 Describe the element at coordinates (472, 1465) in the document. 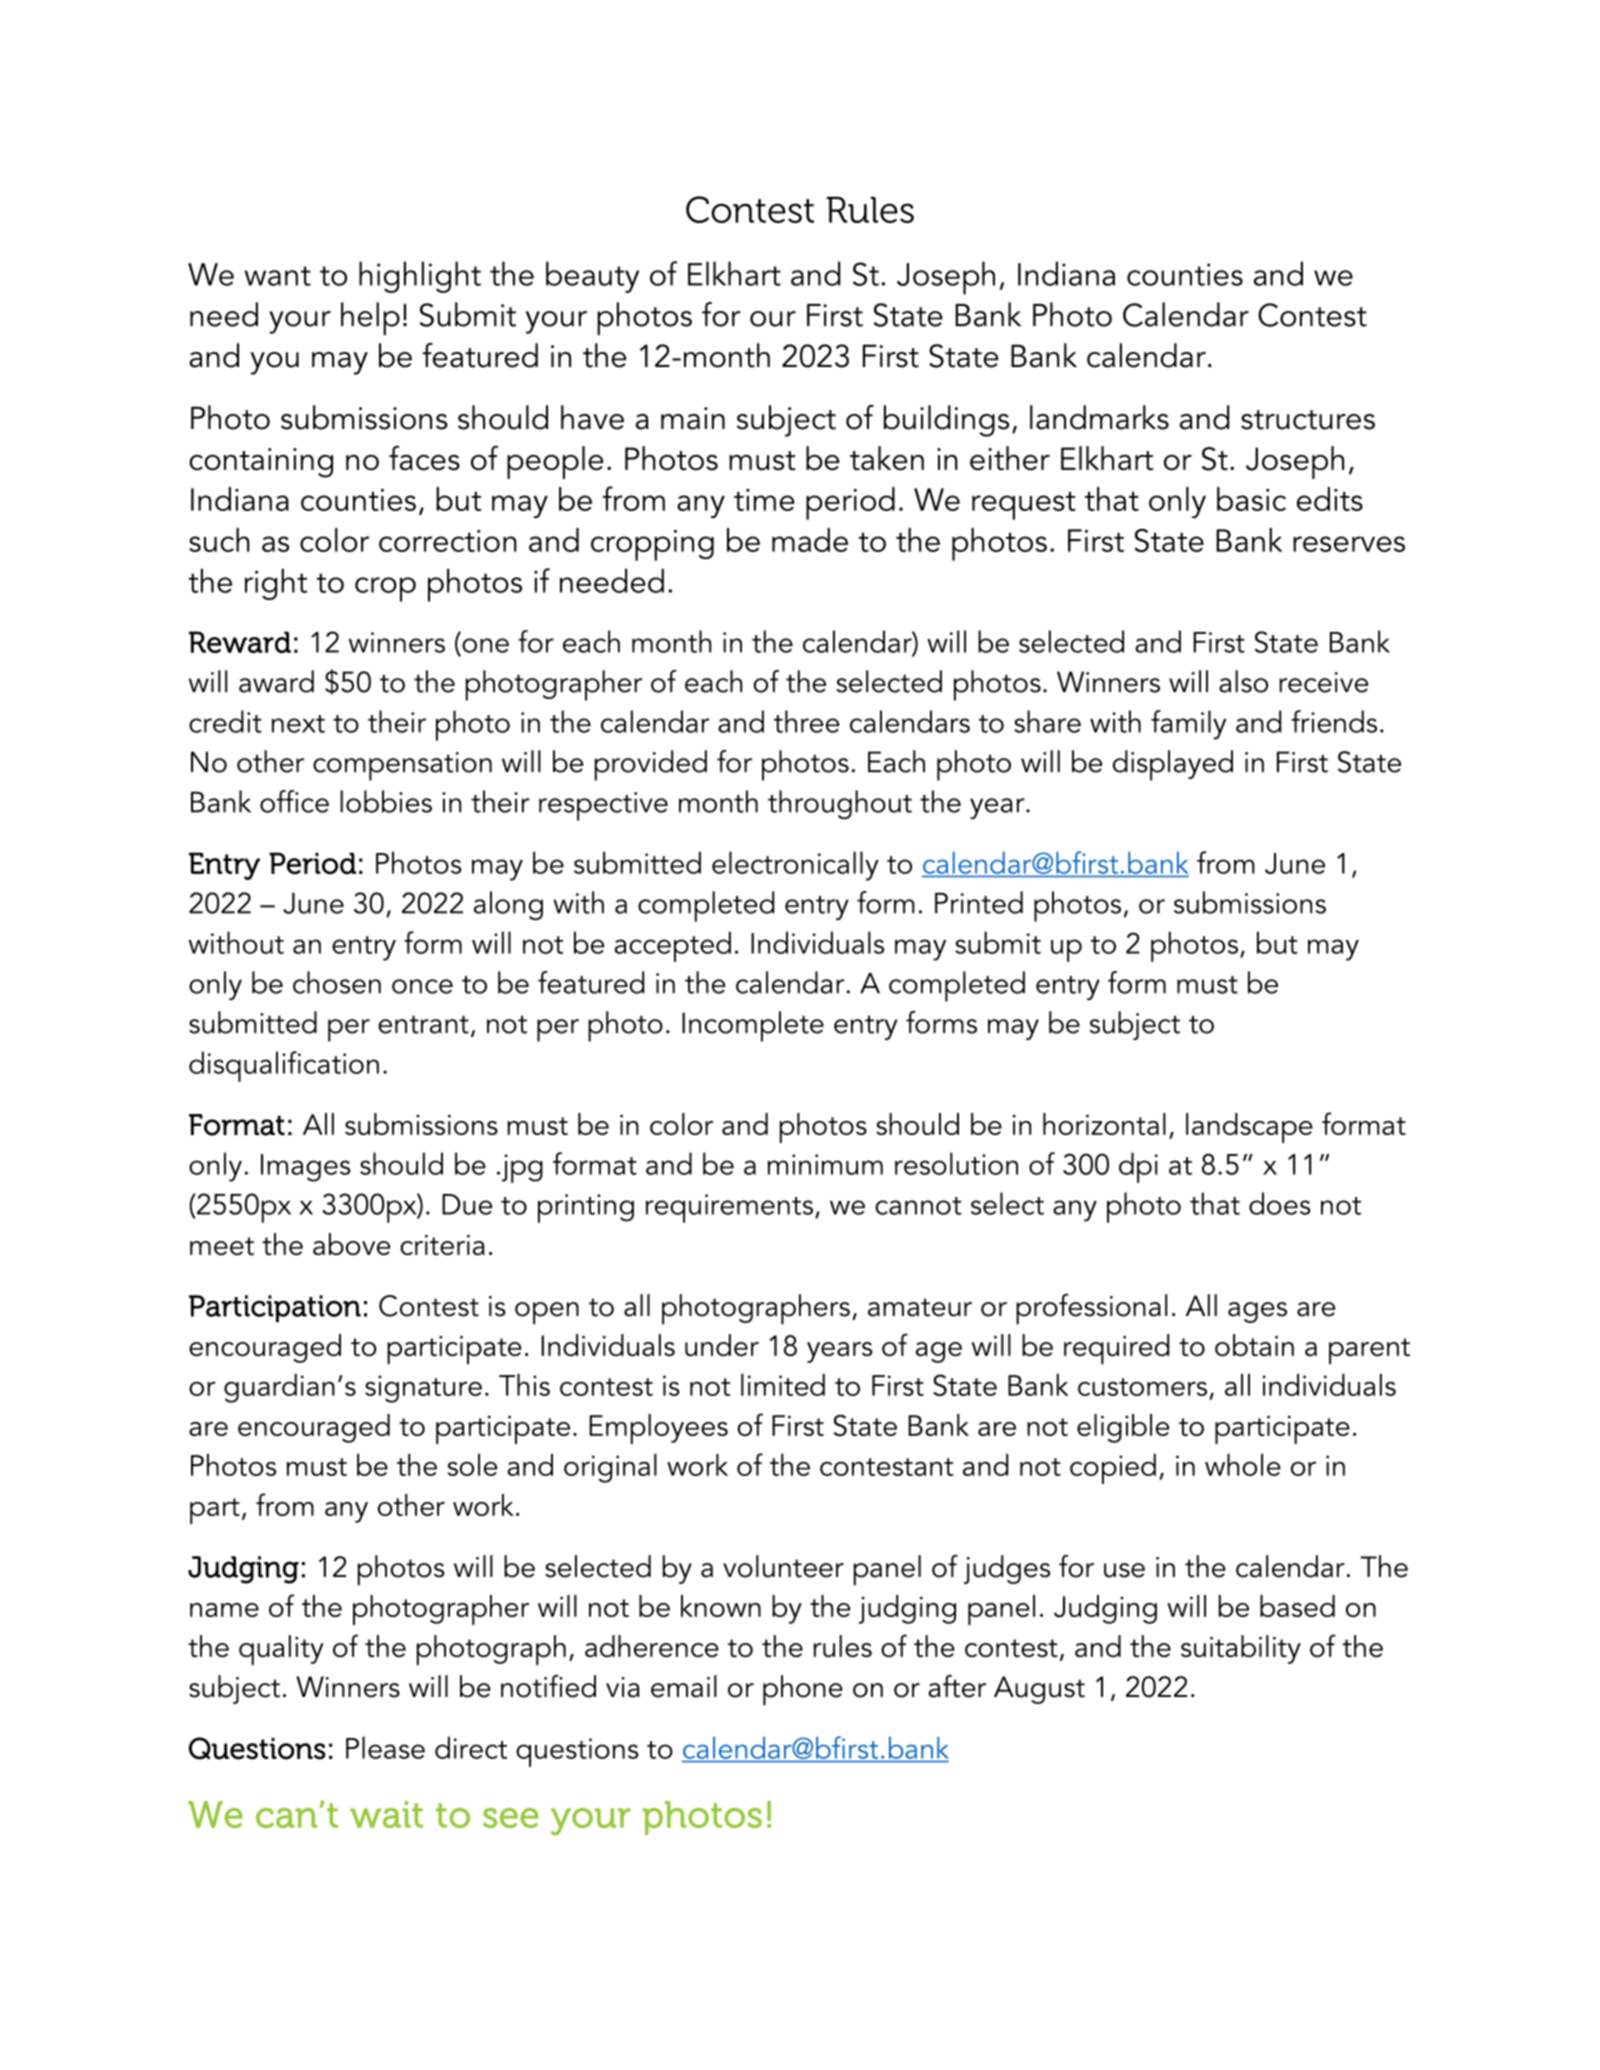

I see `sole` at that location.
